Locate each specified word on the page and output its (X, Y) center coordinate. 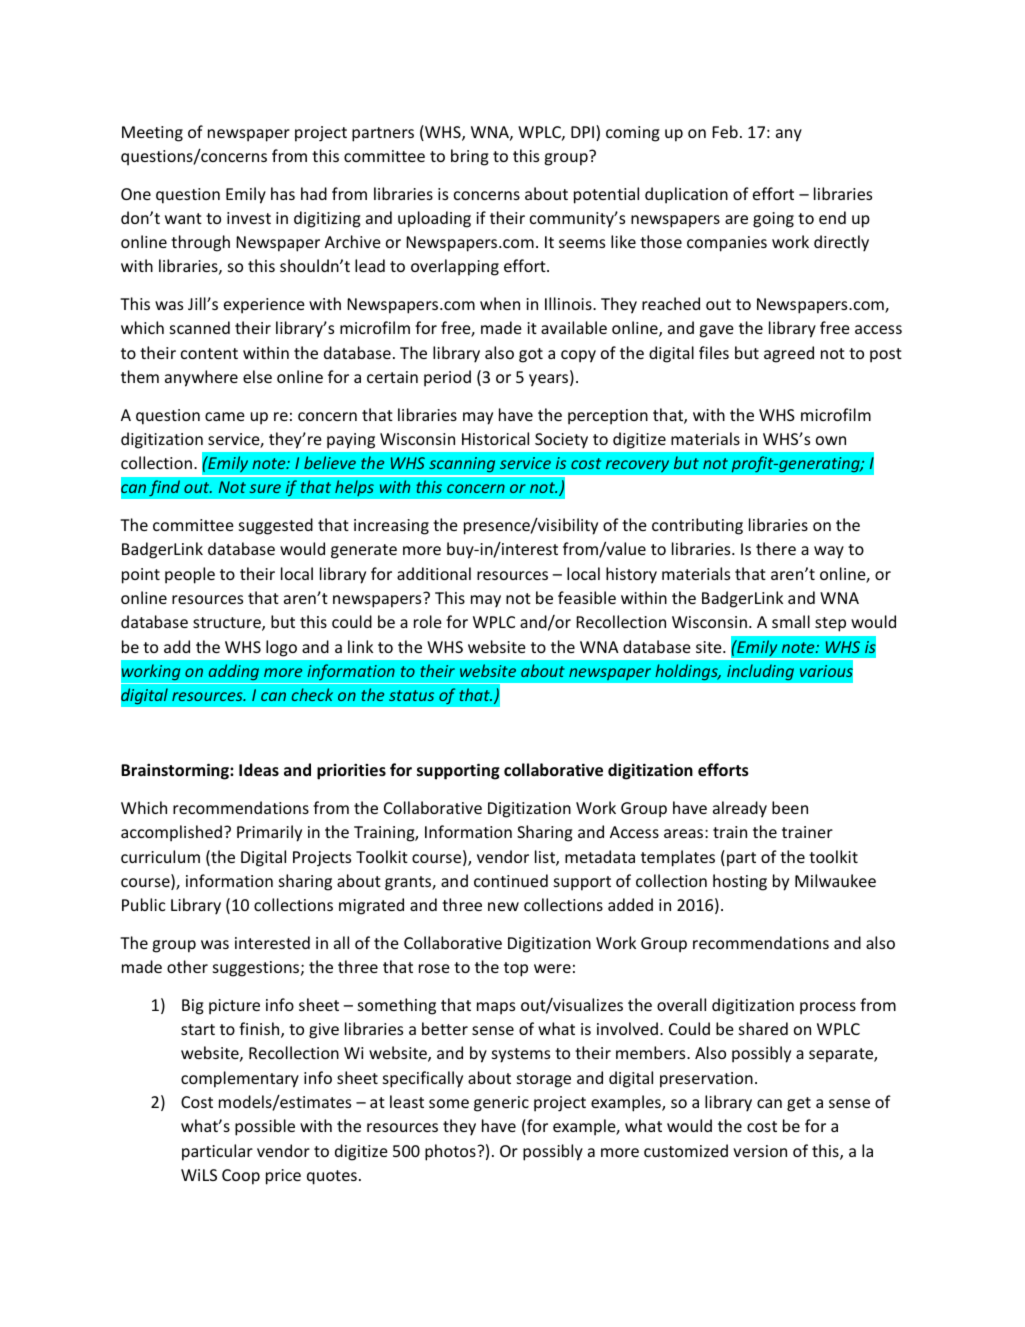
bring (470, 157)
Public (143, 904)
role (428, 621)
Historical (495, 438)
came (225, 416)
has (283, 193)
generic (501, 1104)
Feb (725, 131)
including (760, 672)
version (760, 1151)
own (831, 440)
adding (234, 672)
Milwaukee (835, 880)
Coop (241, 1177)
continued (511, 880)
